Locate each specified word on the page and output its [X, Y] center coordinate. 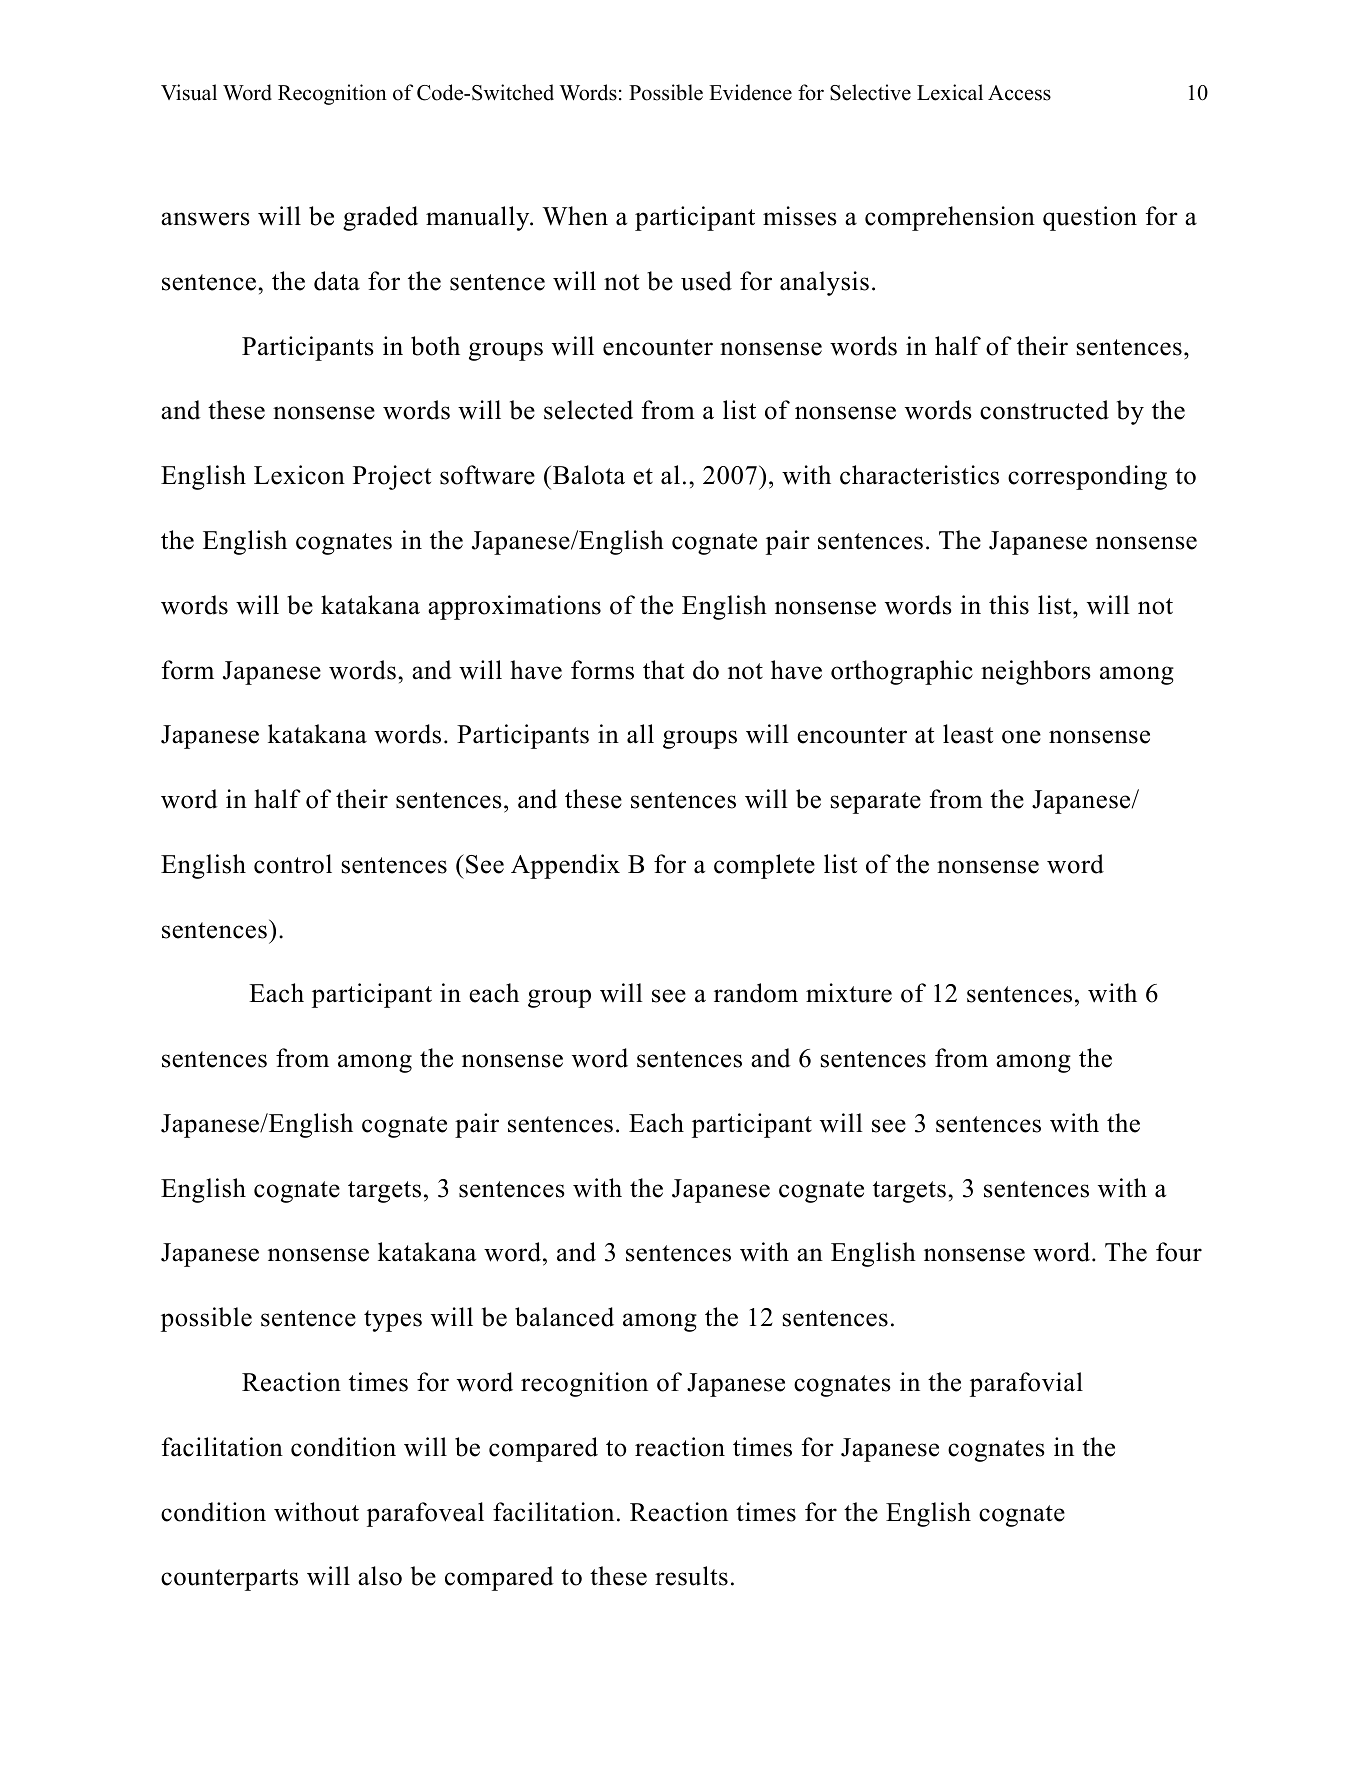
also [380, 1576]
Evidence [750, 92]
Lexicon [299, 475]
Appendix [565, 866]
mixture [849, 993]
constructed [1044, 410]
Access [1019, 93]
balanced [564, 1317]
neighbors [1036, 672]
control [293, 864]
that [663, 670]
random [756, 993]
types [393, 1321]
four [1179, 1252]
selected [588, 410]
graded [380, 218]
